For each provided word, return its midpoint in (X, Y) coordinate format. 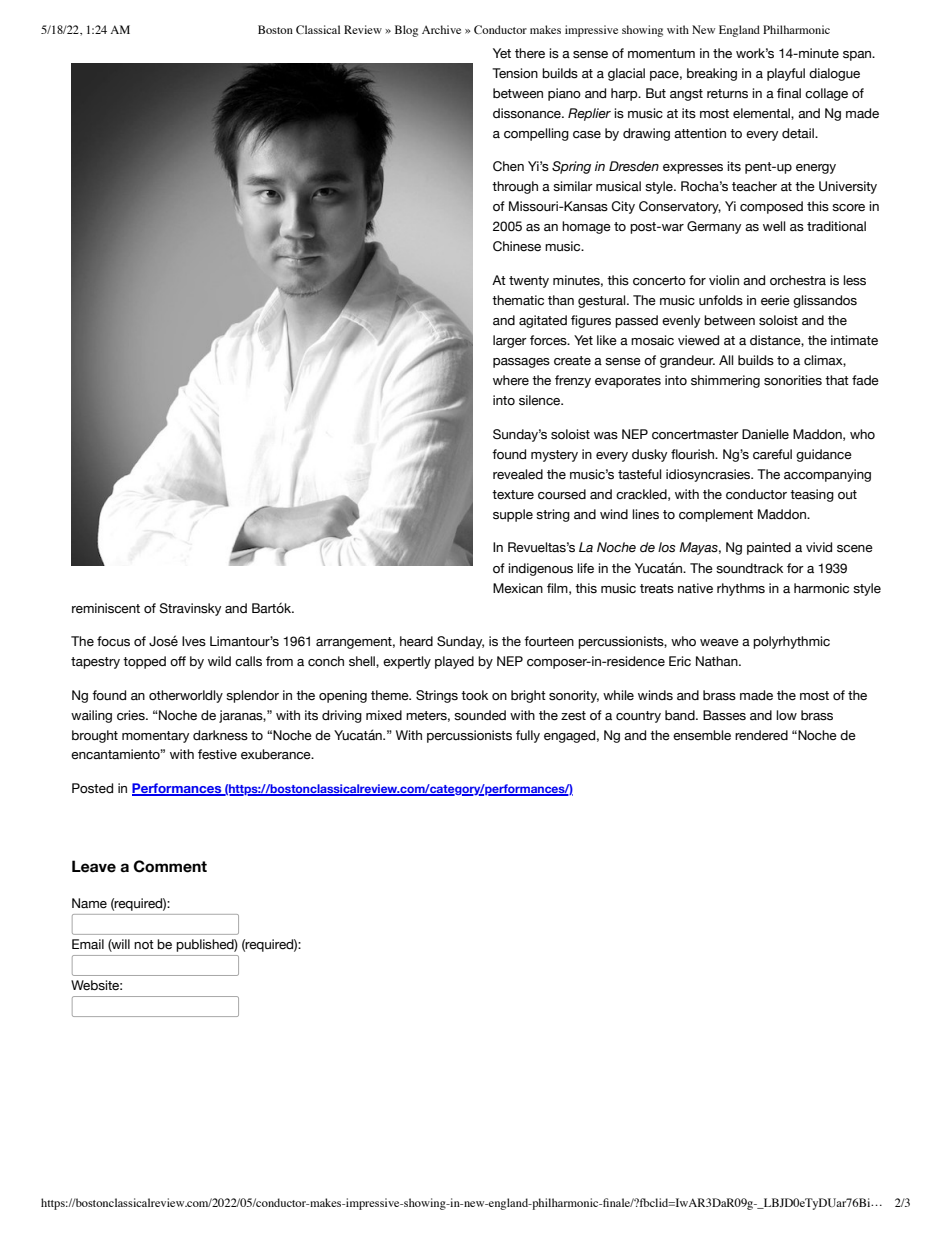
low (786, 715)
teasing (812, 495)
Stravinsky (190, 609)
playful (786, 74)
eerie (775, 300)
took (474, 695)
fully (528, 736)
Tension (515, 73)
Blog (406, 31)
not (144, 945)
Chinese (517, 246)
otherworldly (186, 696)
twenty (529, 282)
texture (513, 495)
